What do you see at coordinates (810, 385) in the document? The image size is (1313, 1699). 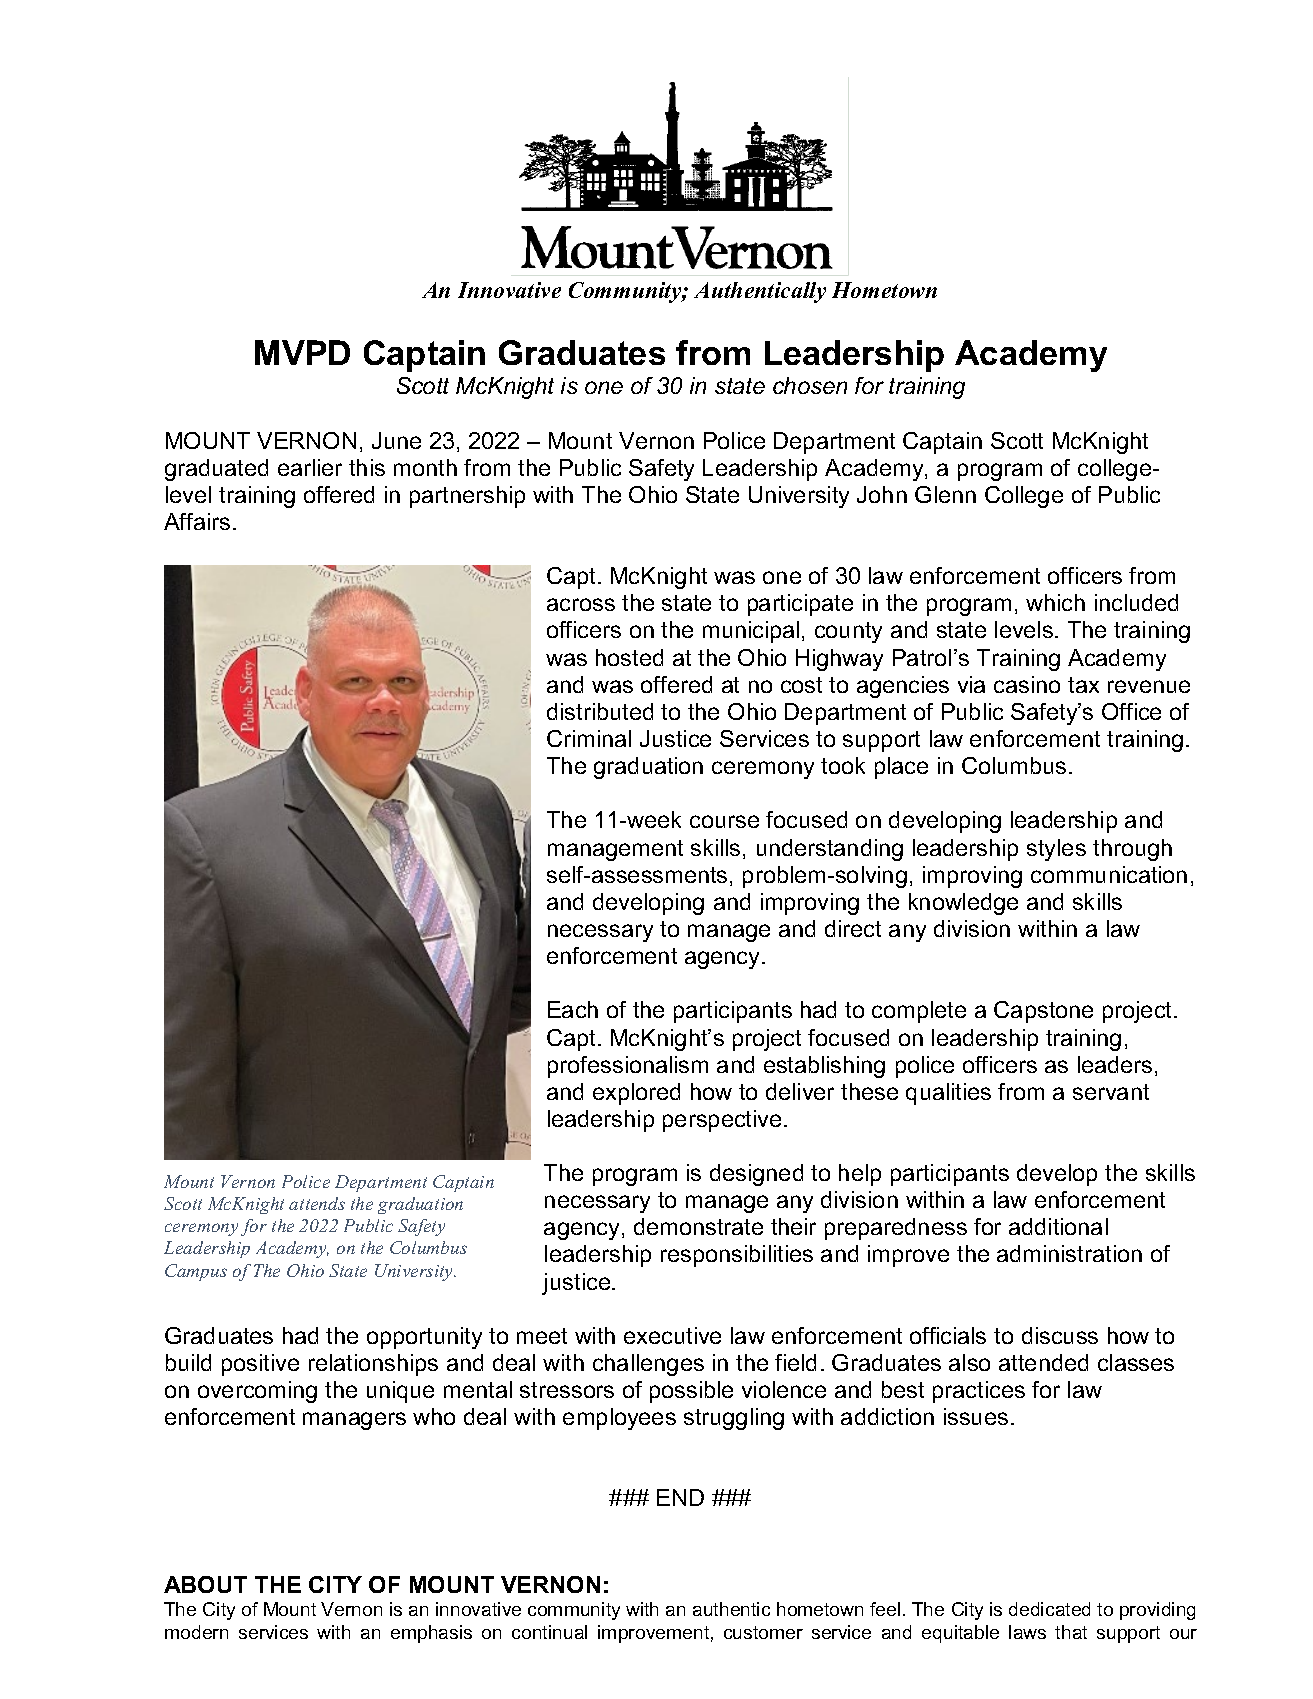 I see `chosen` at bounding box center [810, 385].
